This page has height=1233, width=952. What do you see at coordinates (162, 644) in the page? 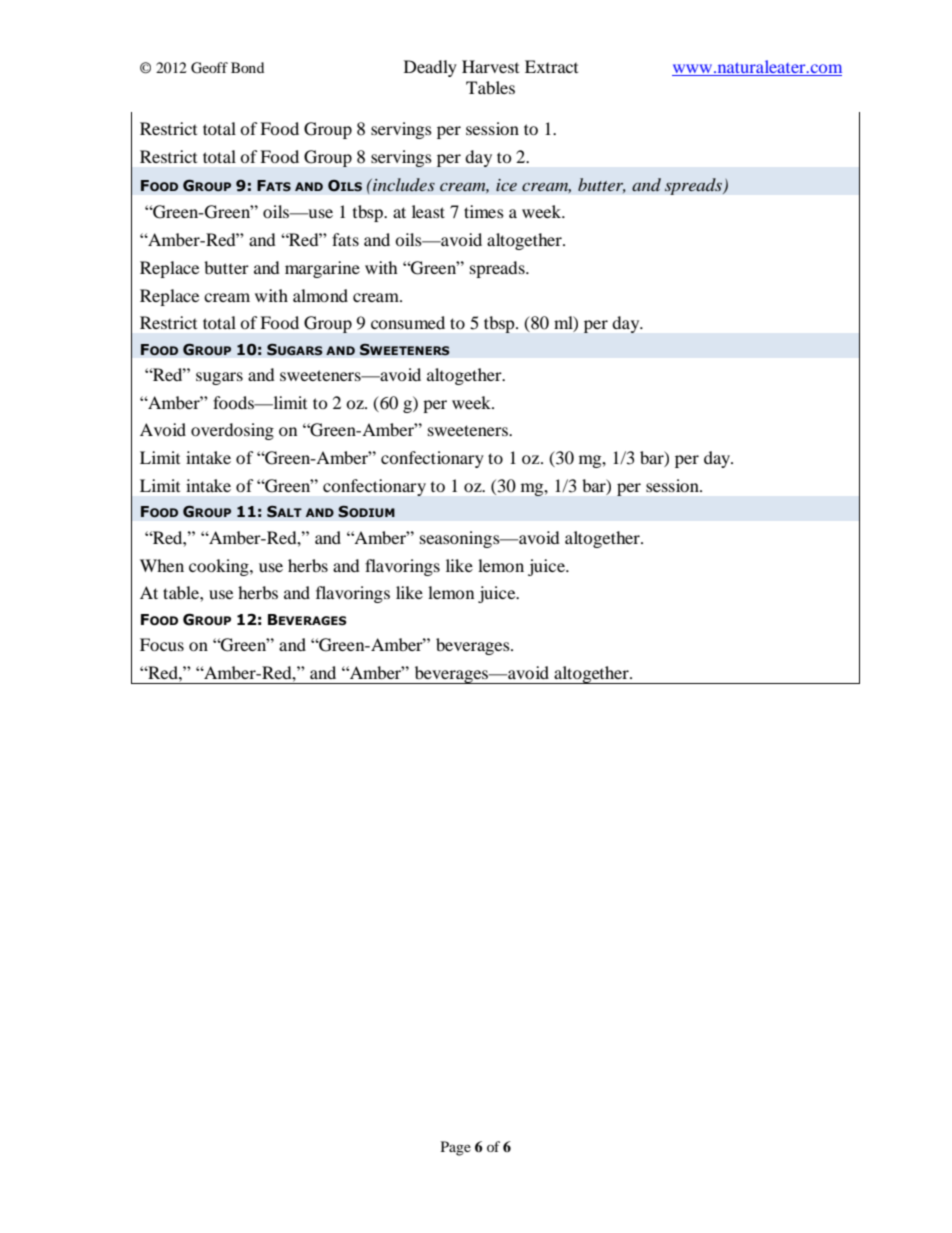
I see `Focus` at bounding box center [162, 644].
